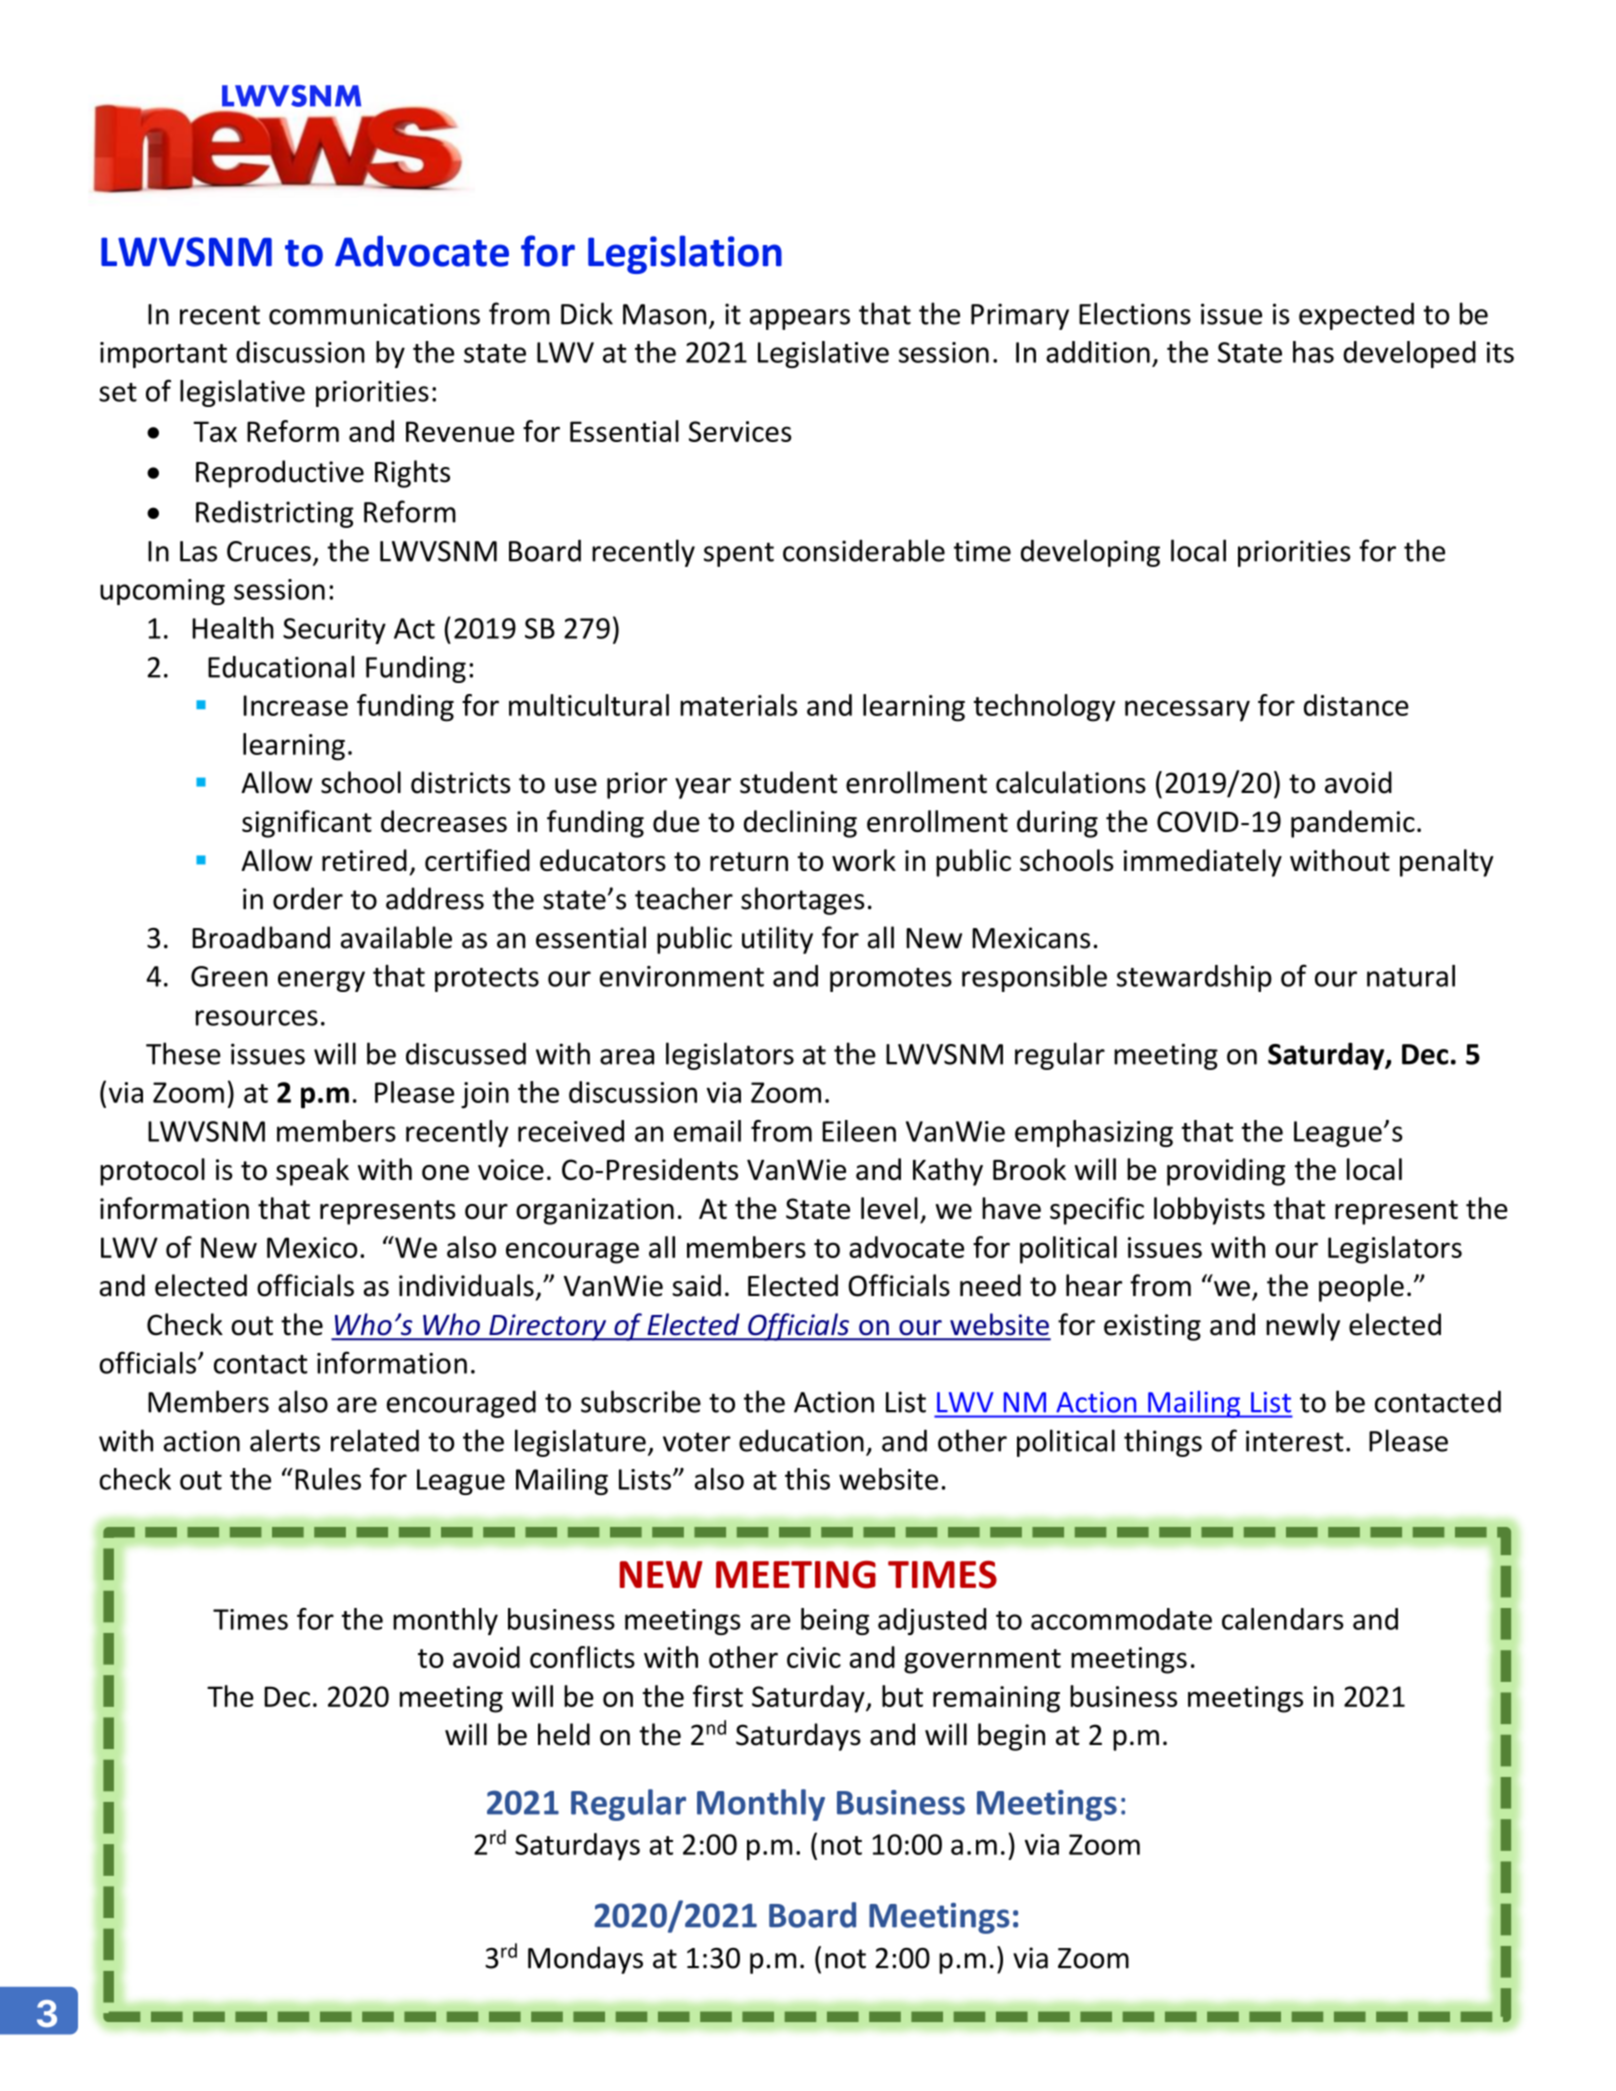 This document has height=2091, width=1616. What do you see at coordinates (1356, 316) in the document?
I see `expected` at bounding box center [1356, 316].
